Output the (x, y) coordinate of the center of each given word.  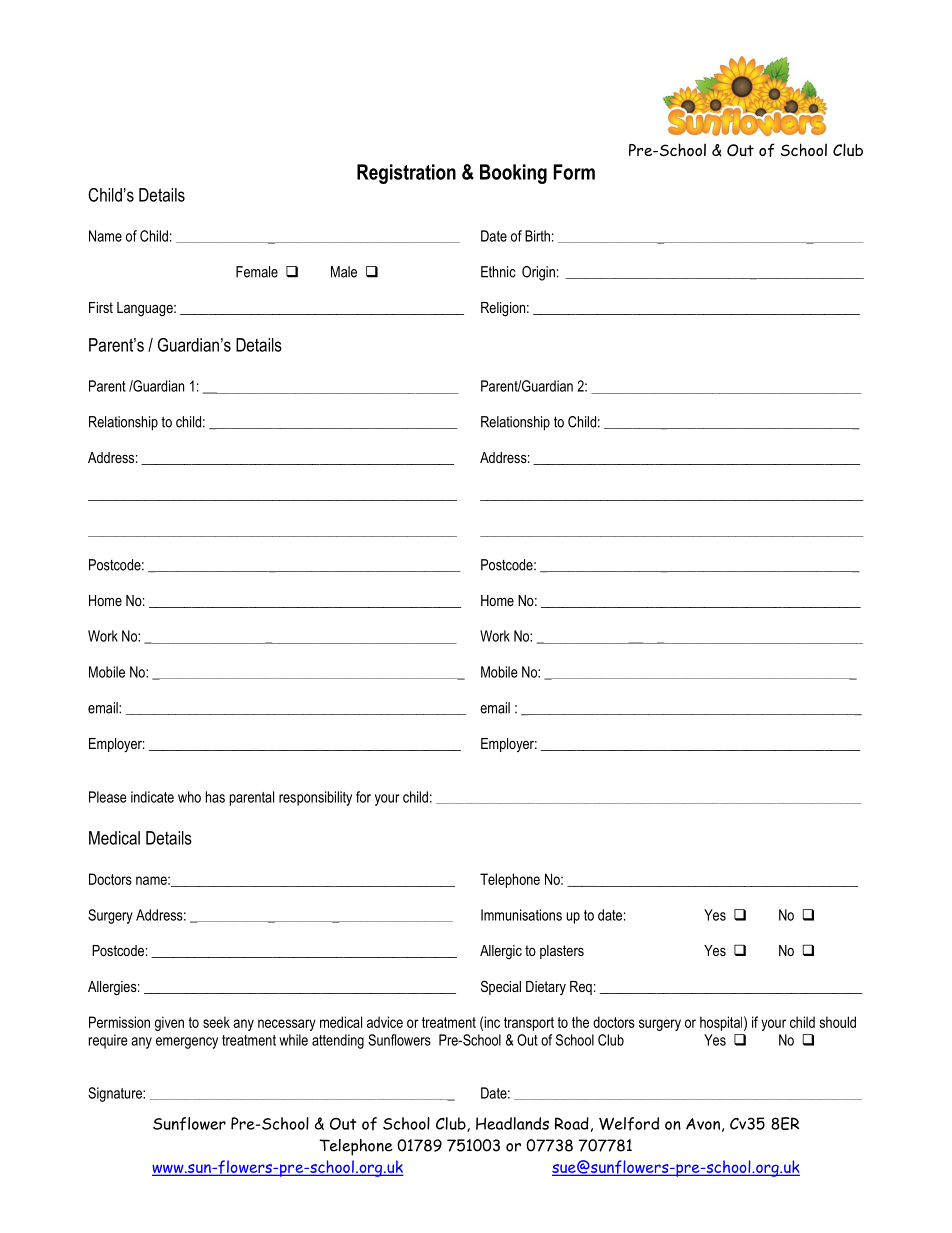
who (189, 797)
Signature (116, 1094)
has (215, 797)
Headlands (512, 1123)
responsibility (315, 798)
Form (574, 172)
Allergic (501, 952)
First (101, 307)
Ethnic (498, 272)
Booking (513, 174)
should (838, 1022)
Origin (538, 273)
